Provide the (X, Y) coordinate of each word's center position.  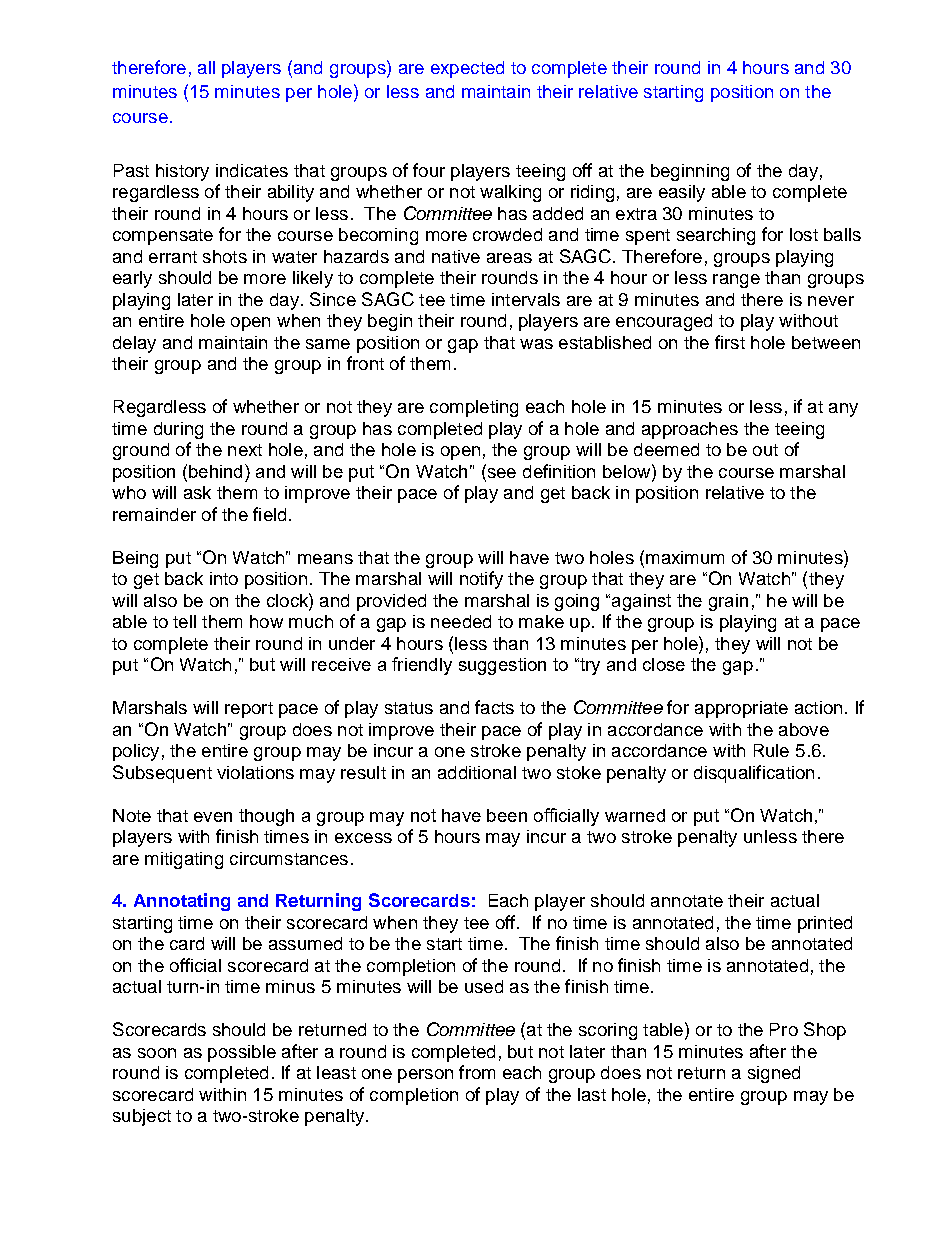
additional (477, 772)
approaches (690, 430)
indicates (252, 170)
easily (682, 193)
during (178, 430)
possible (242, 1053)
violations (255, 772)
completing (474, 408)
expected (467, 69)
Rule (771, 750)
